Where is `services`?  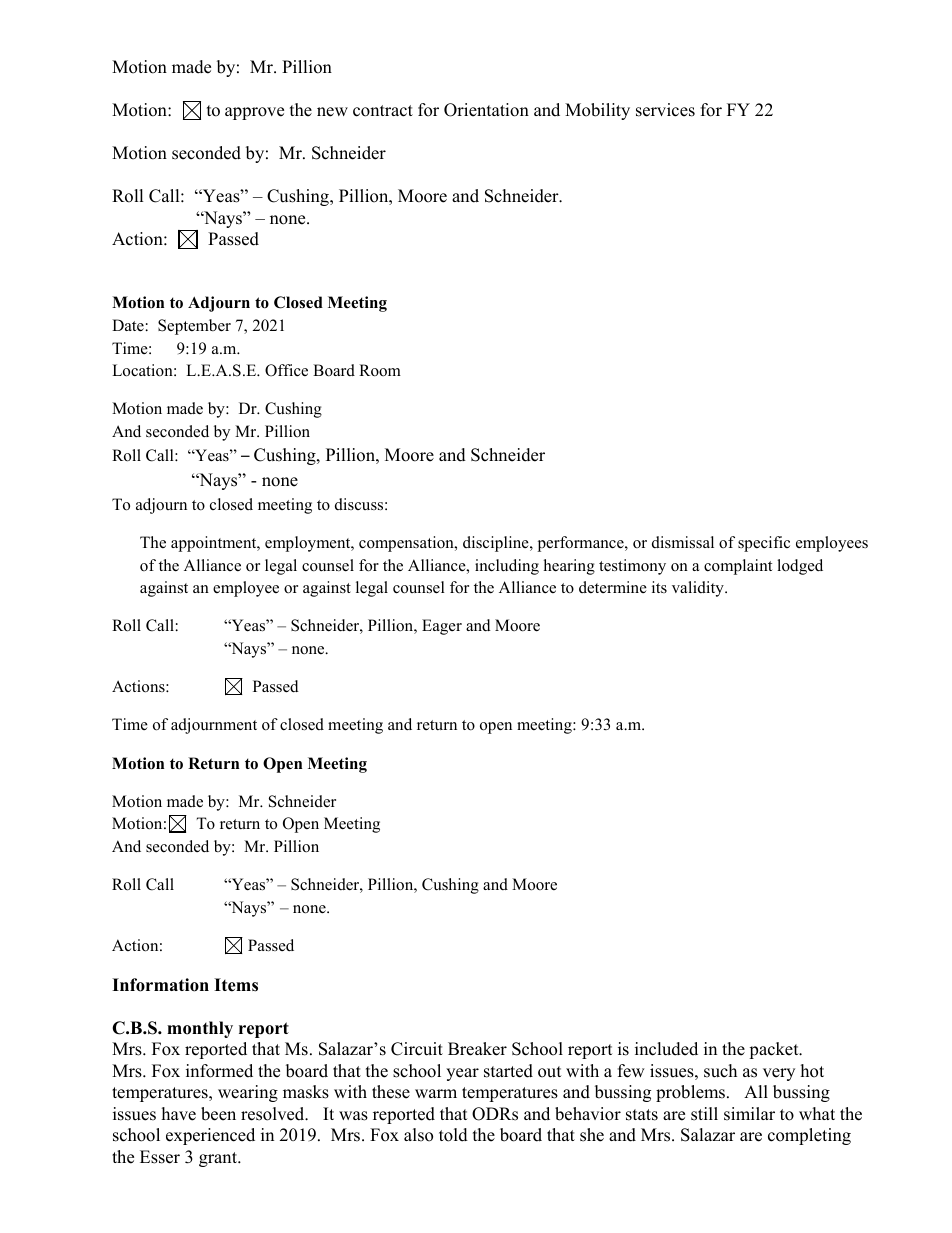 services is located at coordinates (665, 110).
